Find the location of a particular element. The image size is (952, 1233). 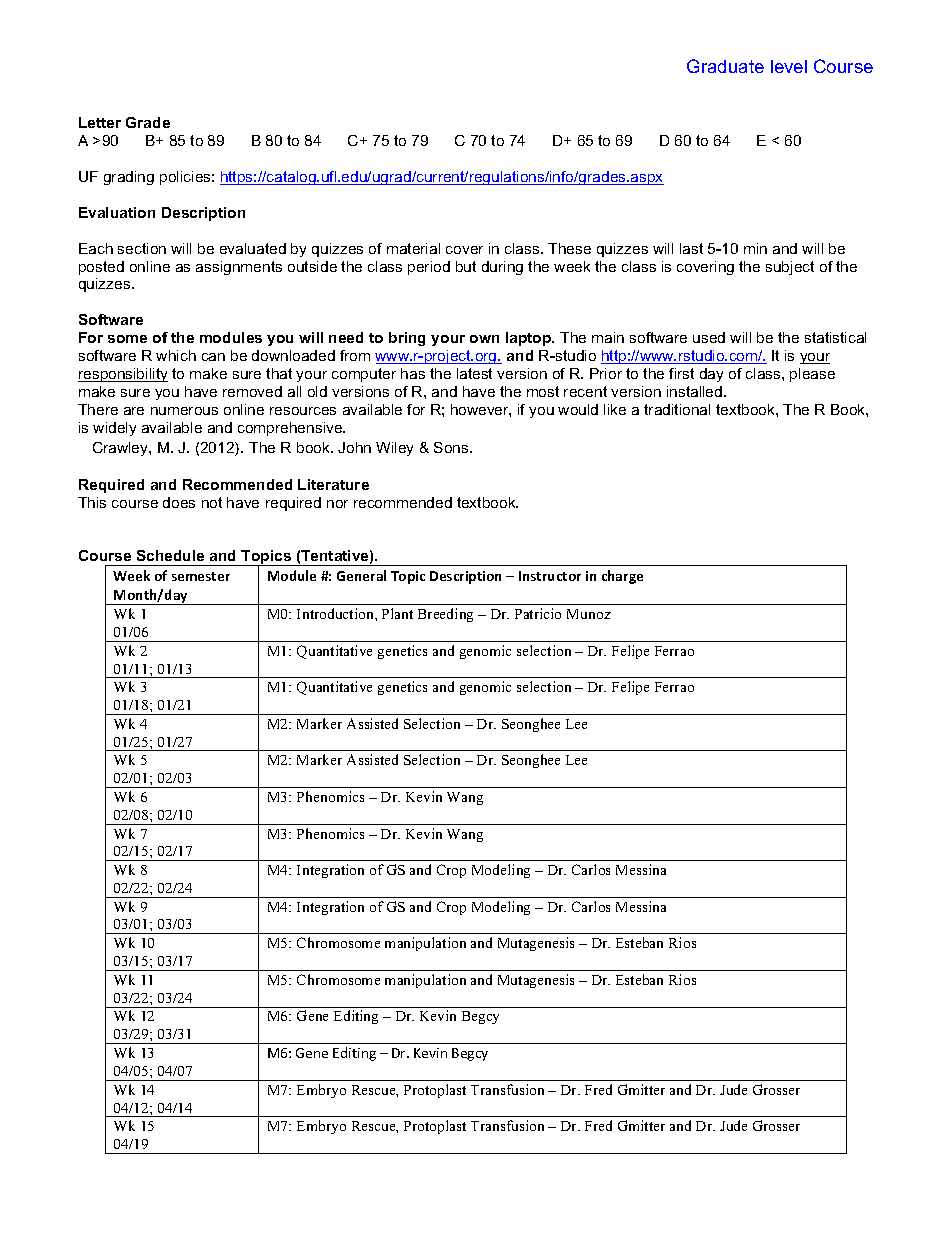

charge is located at coordinates (622, 577).
